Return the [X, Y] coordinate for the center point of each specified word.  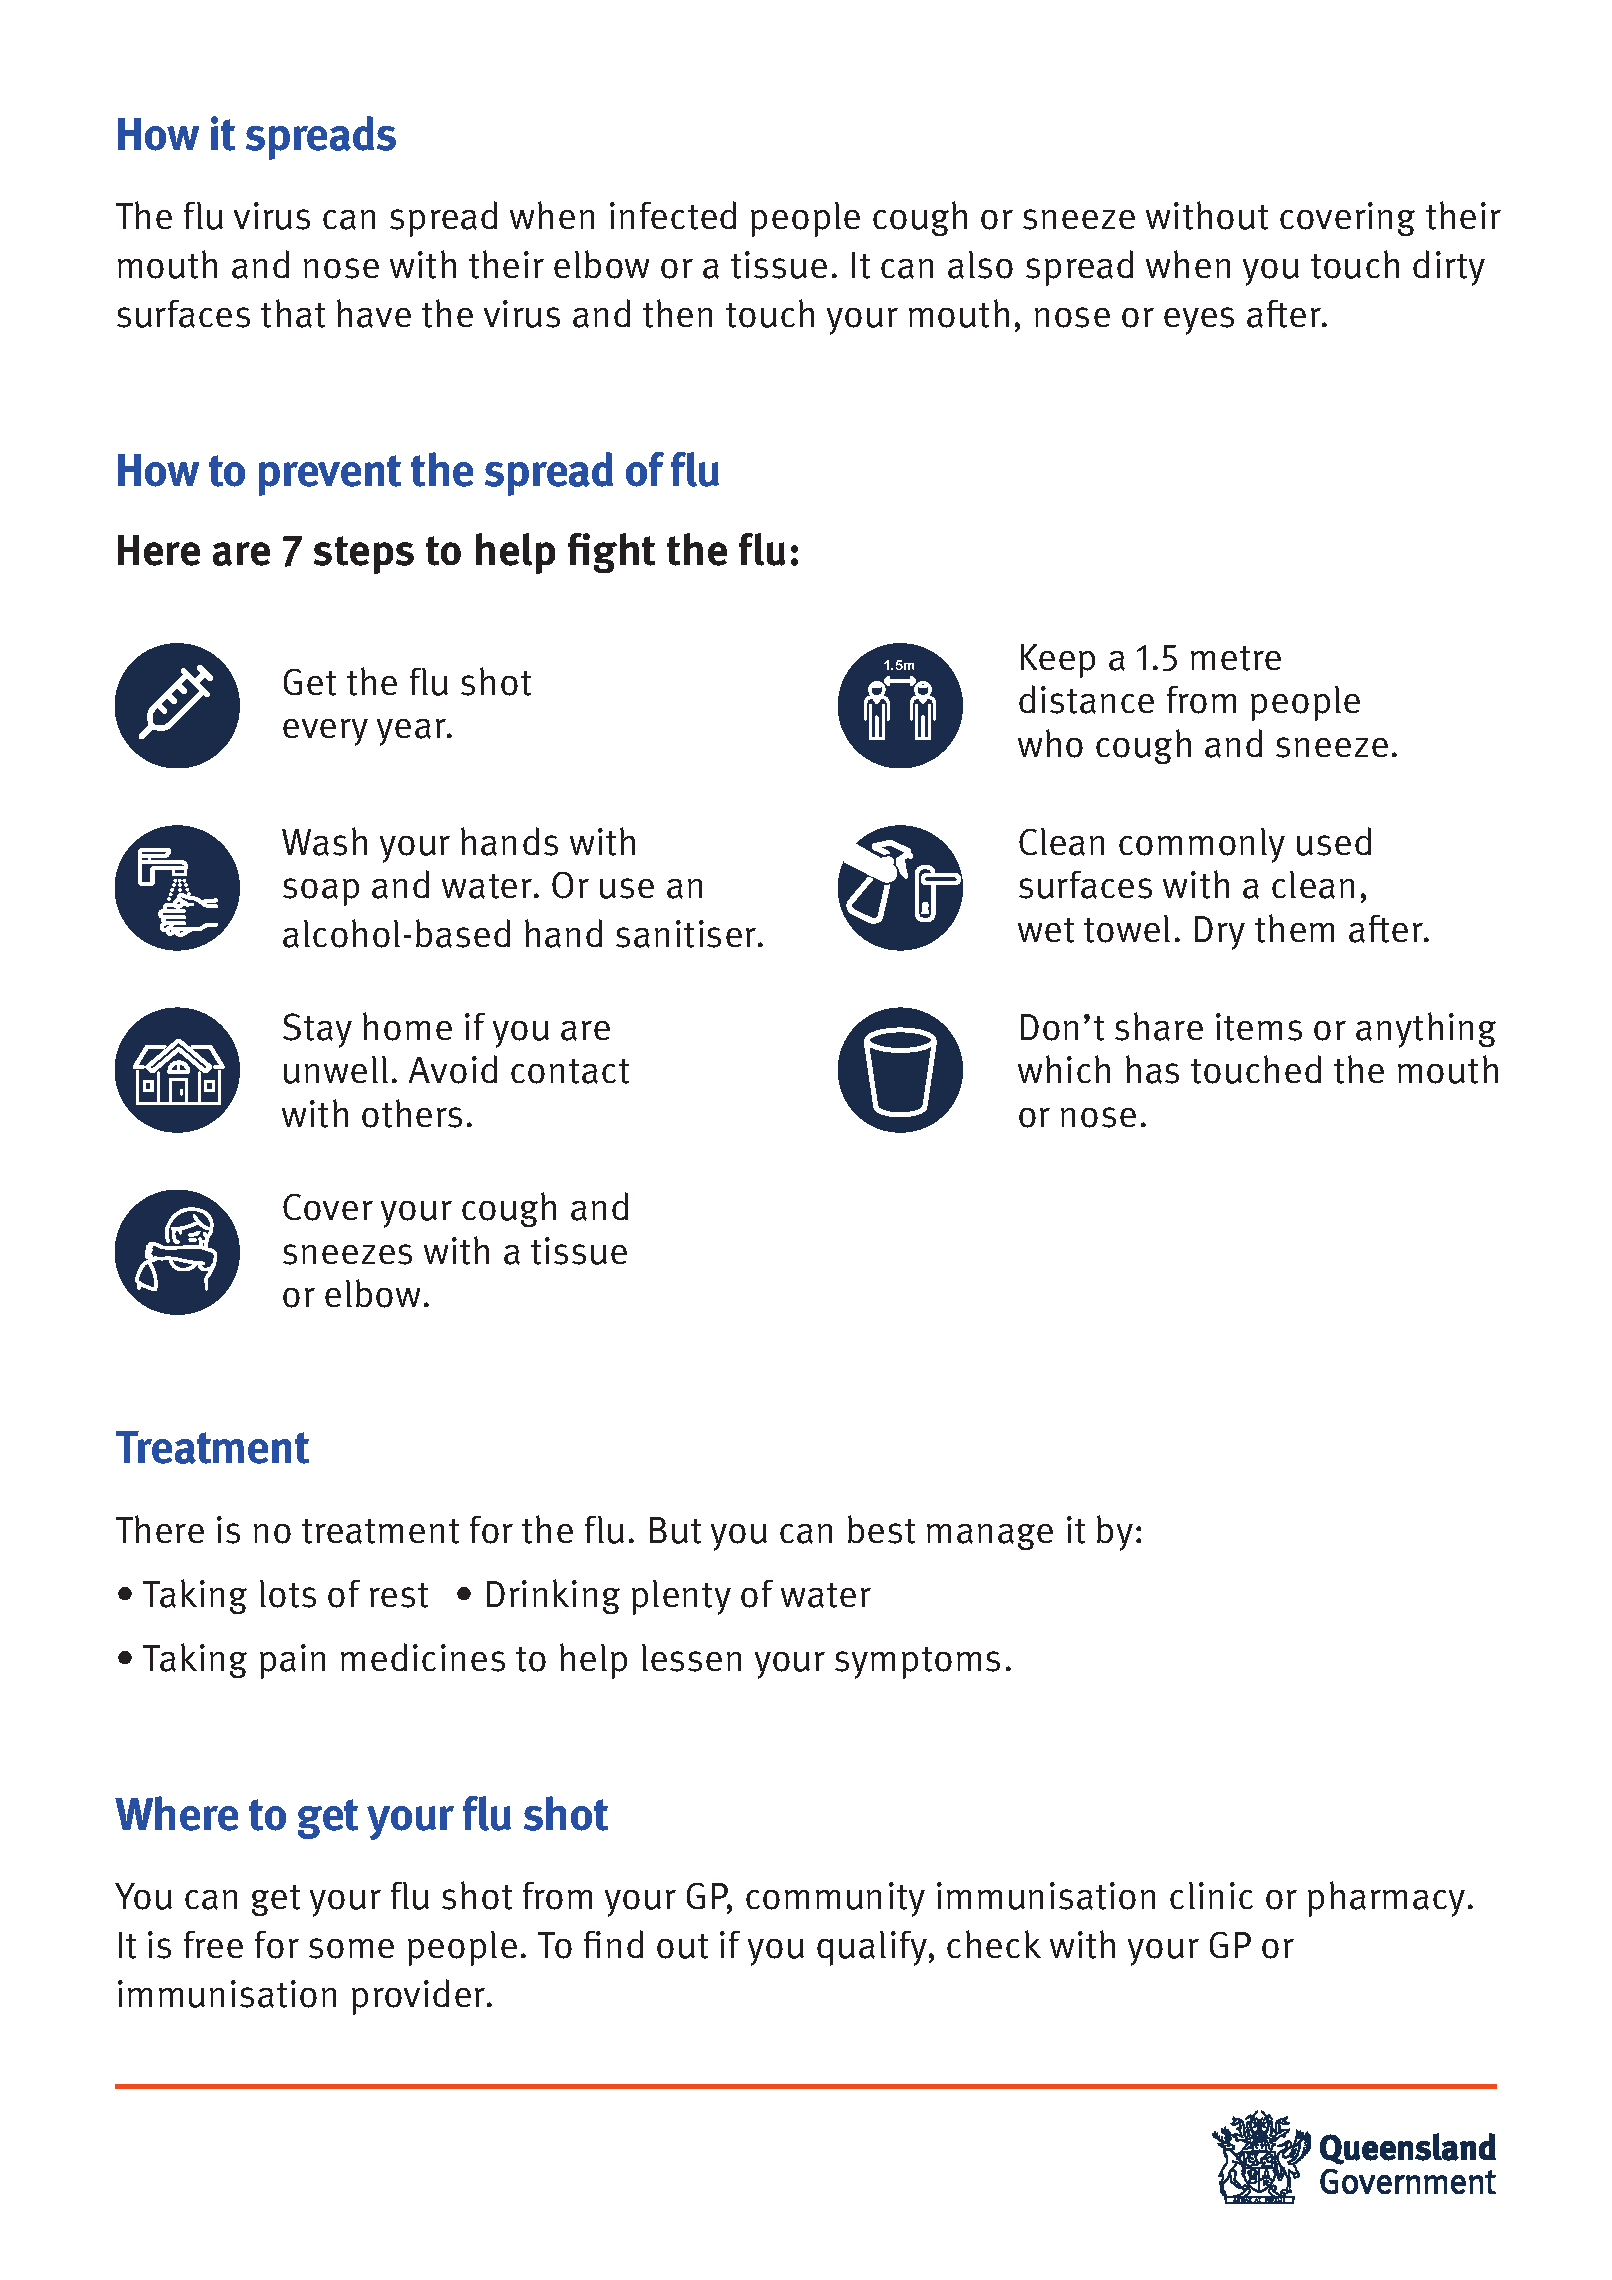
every [325, 732]
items [1259, 1027]
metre [1236, 658]
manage [990, 1537]
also [980, 265]
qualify [873, 1948]
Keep [1058, 661]
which [1064, 1069]
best [881, 1529]
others [412, 1113]
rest [399, 1595]
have [374, 313]
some [351, 1948]
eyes [1199, 321]
